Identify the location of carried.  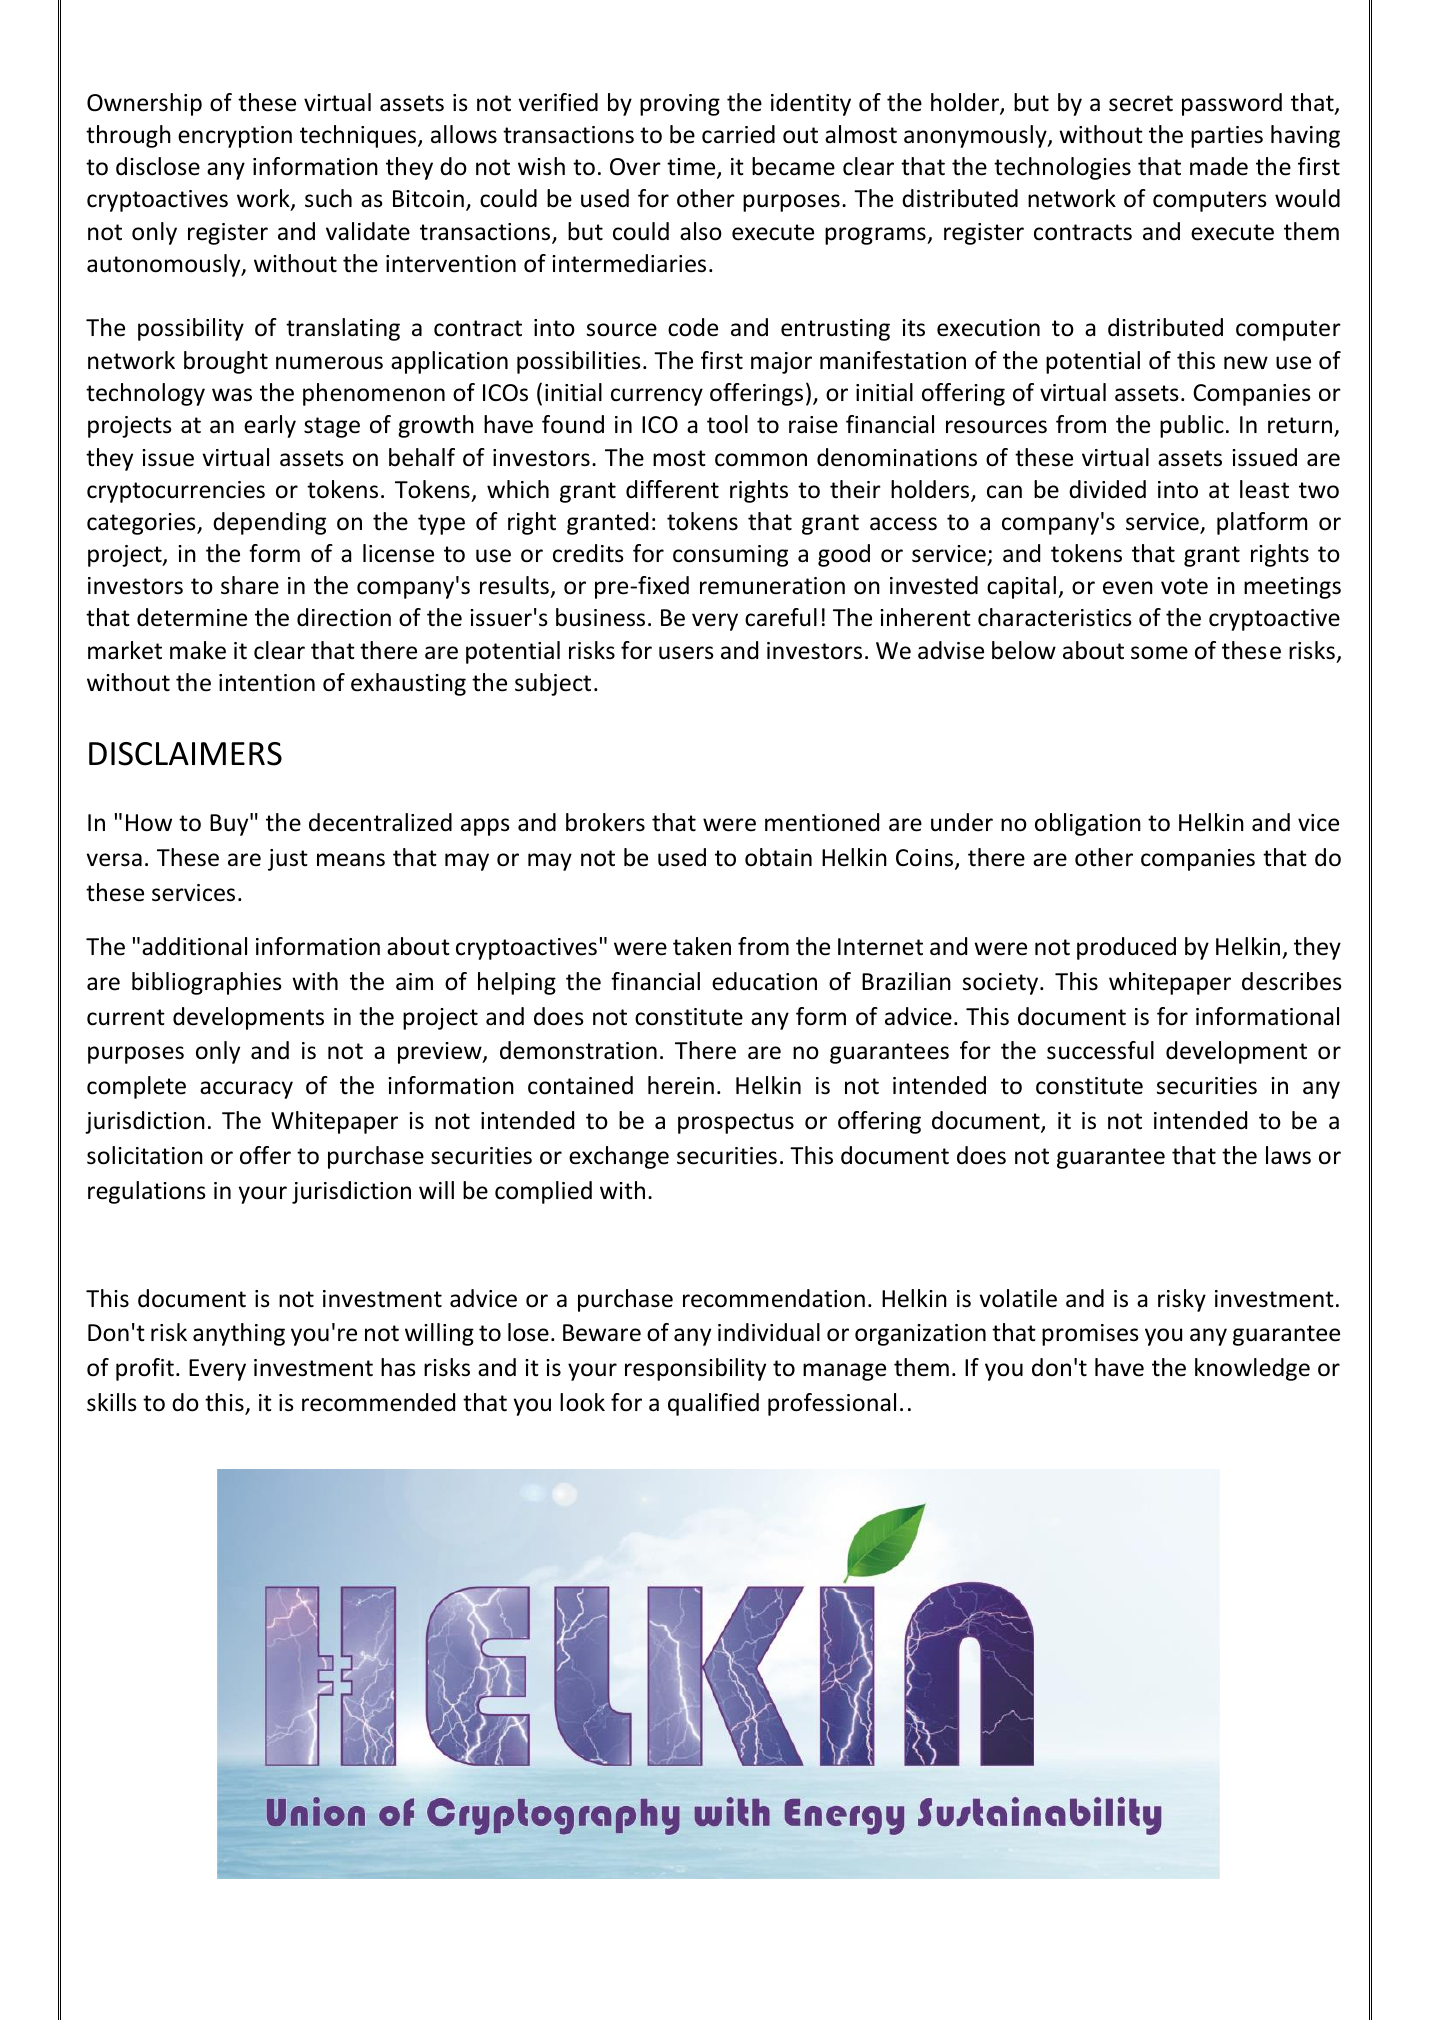
(738, 134).
